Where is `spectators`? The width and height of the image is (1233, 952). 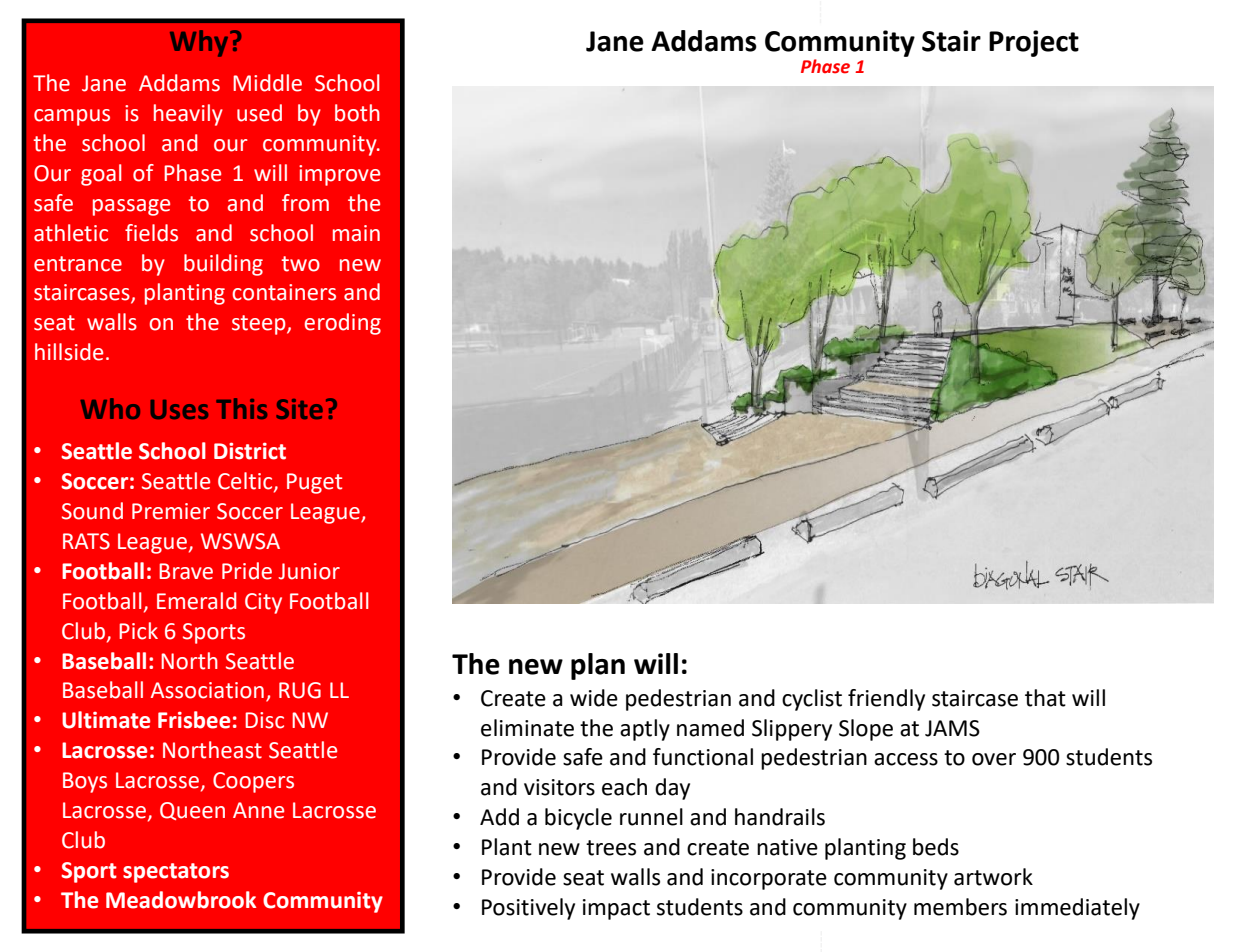
spectators is located at coordinates (176, 873).
